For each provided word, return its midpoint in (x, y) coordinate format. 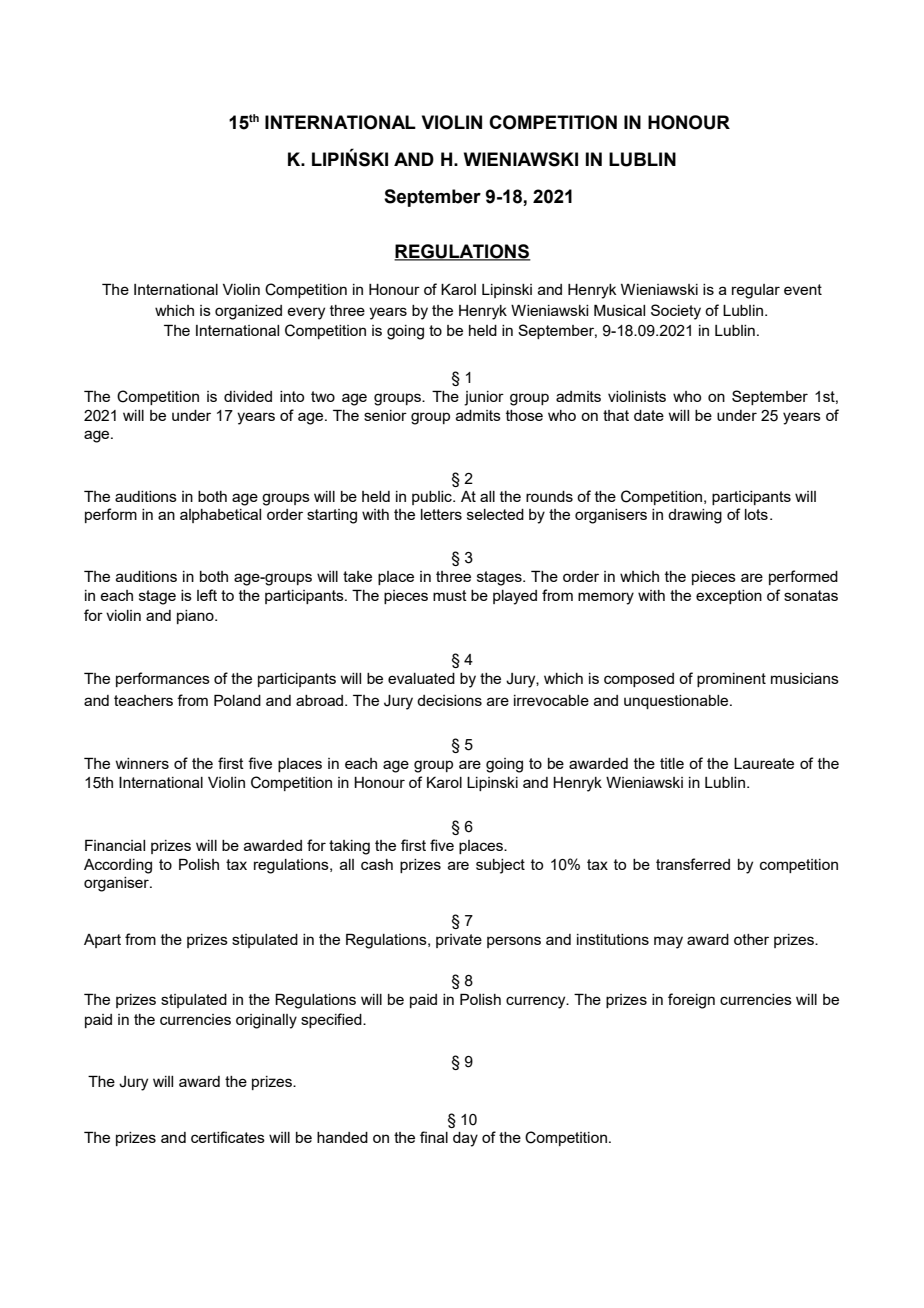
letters (441, 514)
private (459, 941)
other (751, 939)
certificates (228, 1137)
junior (484, 398)
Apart (102, 941)
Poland (237, 700)
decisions (449, 700)
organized (248, 312)
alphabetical (220, 516)
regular (756, 291)
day (465, 1139)
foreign (691, 1001)
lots (756, 514)
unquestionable (677, 702)
